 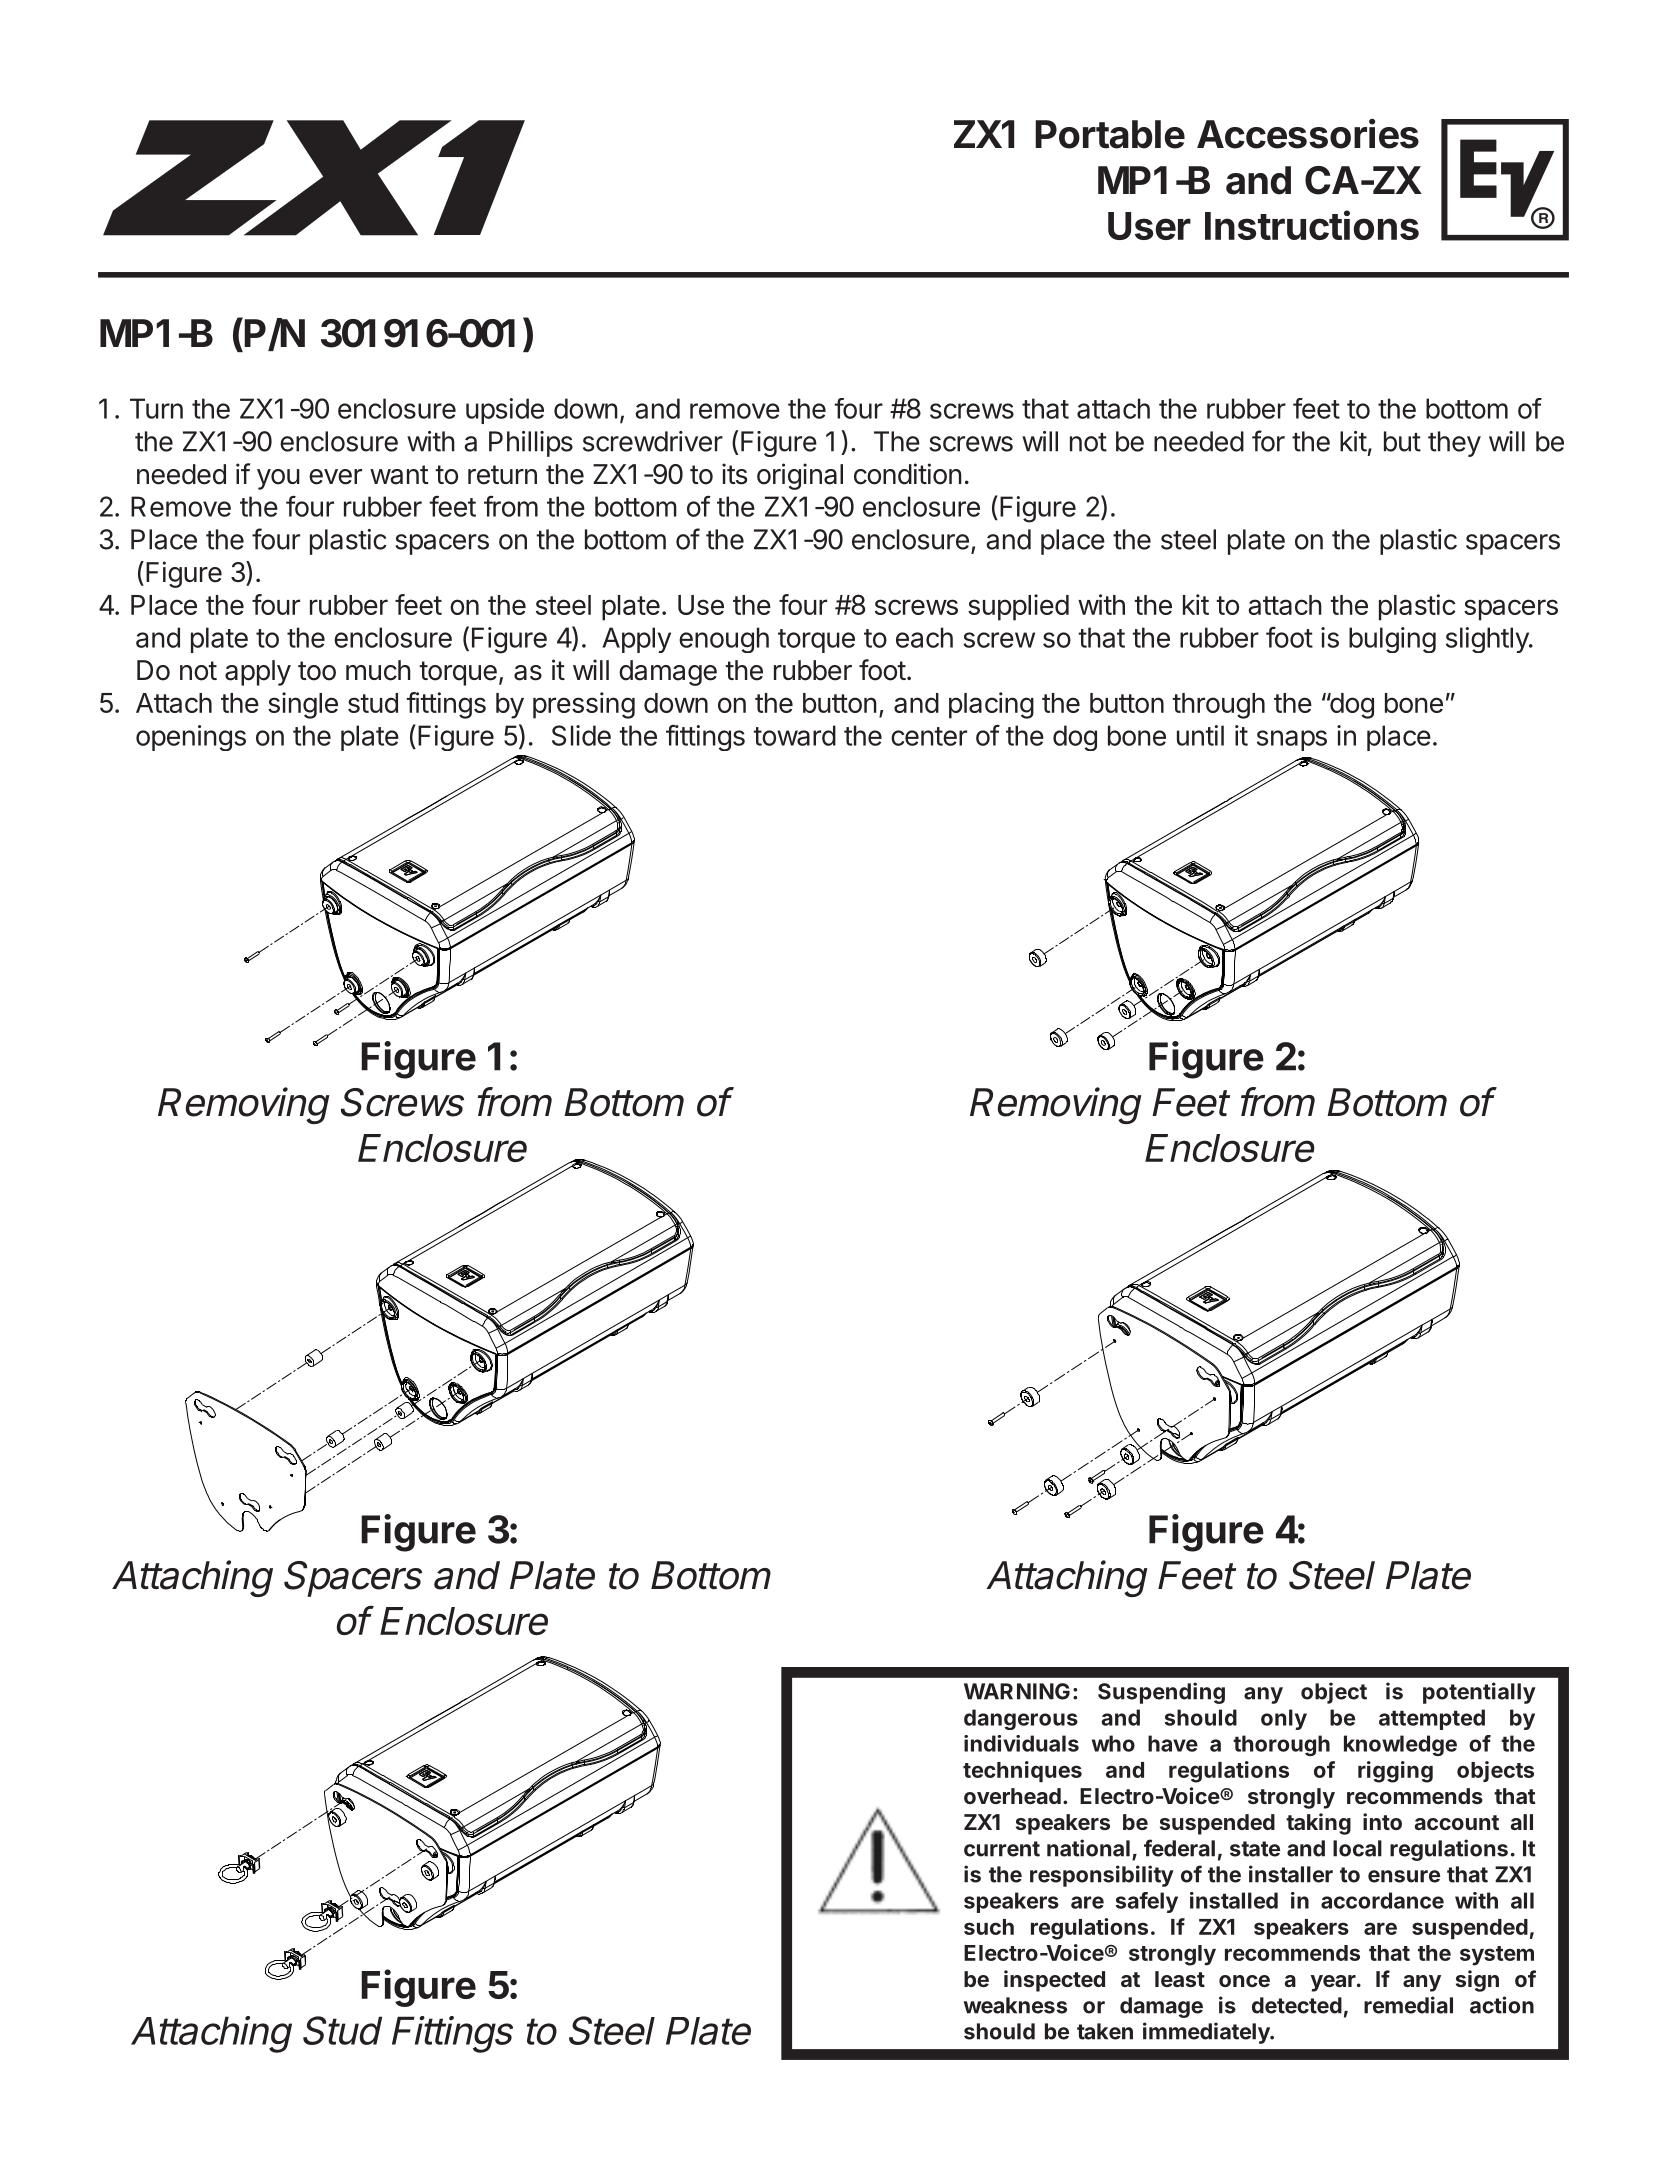 What do you see at coordinates (505, 411) in the document?
I see `upside` at bounding box center [505, 411].
